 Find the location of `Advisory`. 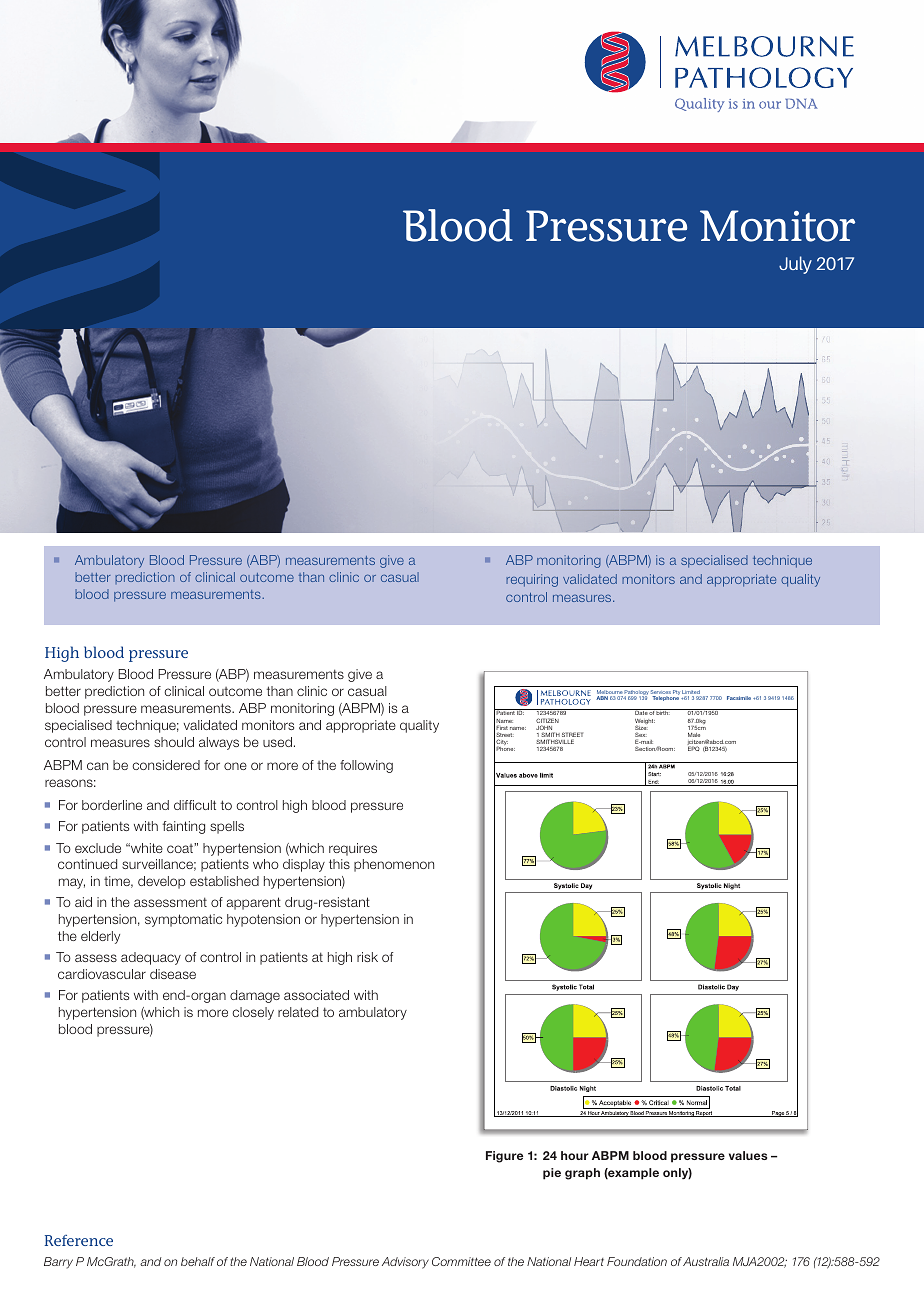

Advisory is located at coordinates (405, 1263).
